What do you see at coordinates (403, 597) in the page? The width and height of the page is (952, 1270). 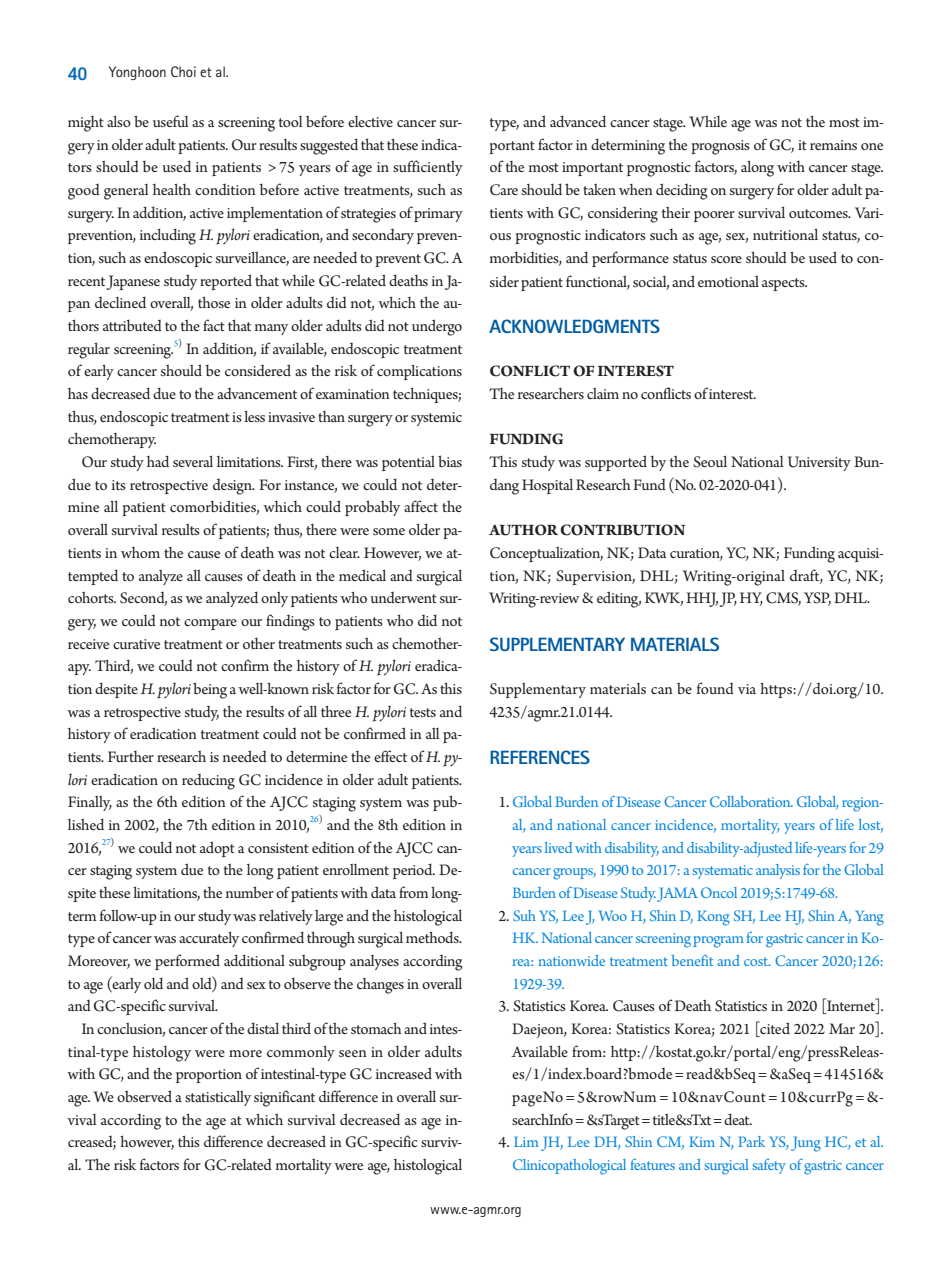 I see `underwent` at bounding box center [403, 597].
